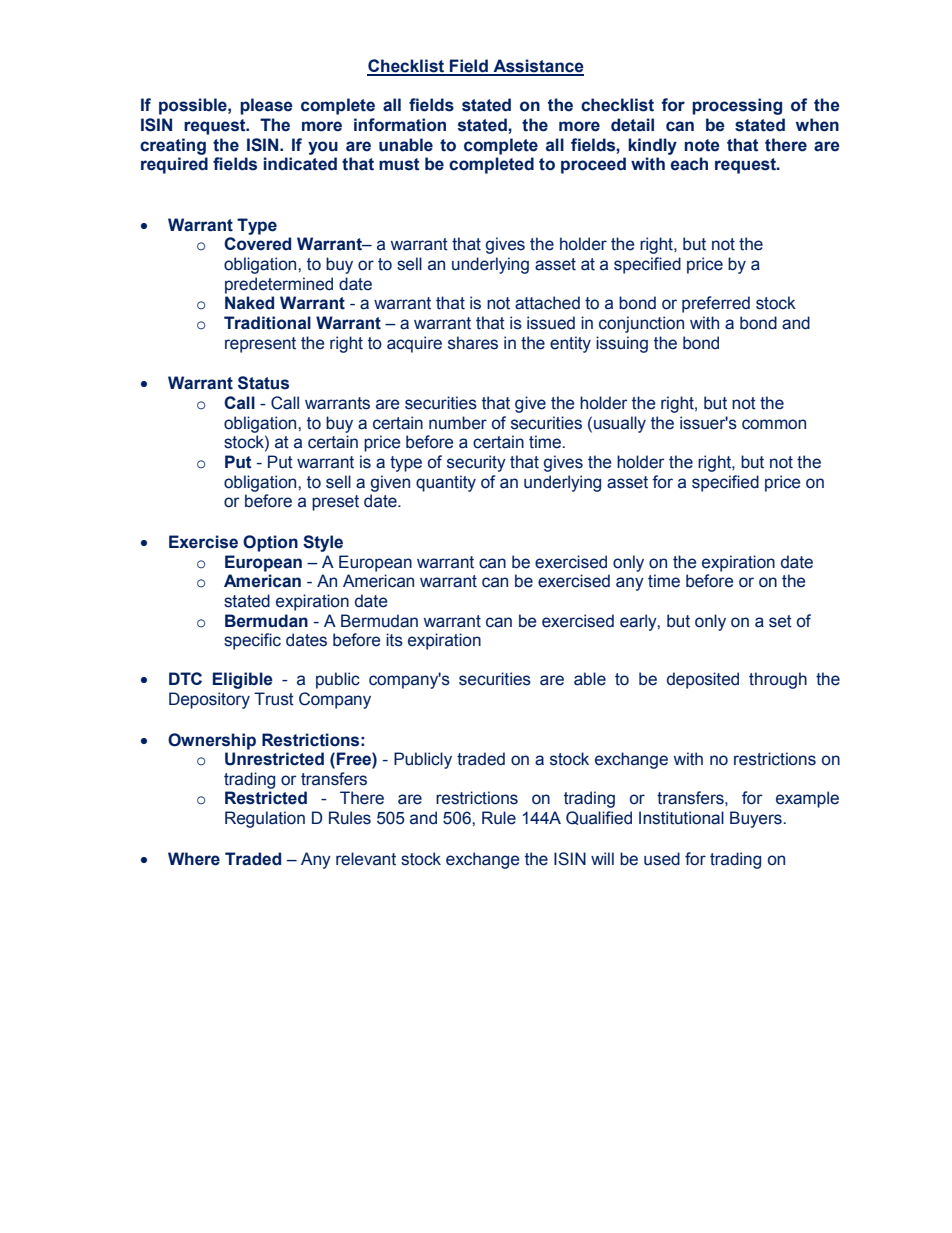 This document has height=1233, width=952. I want to click on common, so click(774, 424).
